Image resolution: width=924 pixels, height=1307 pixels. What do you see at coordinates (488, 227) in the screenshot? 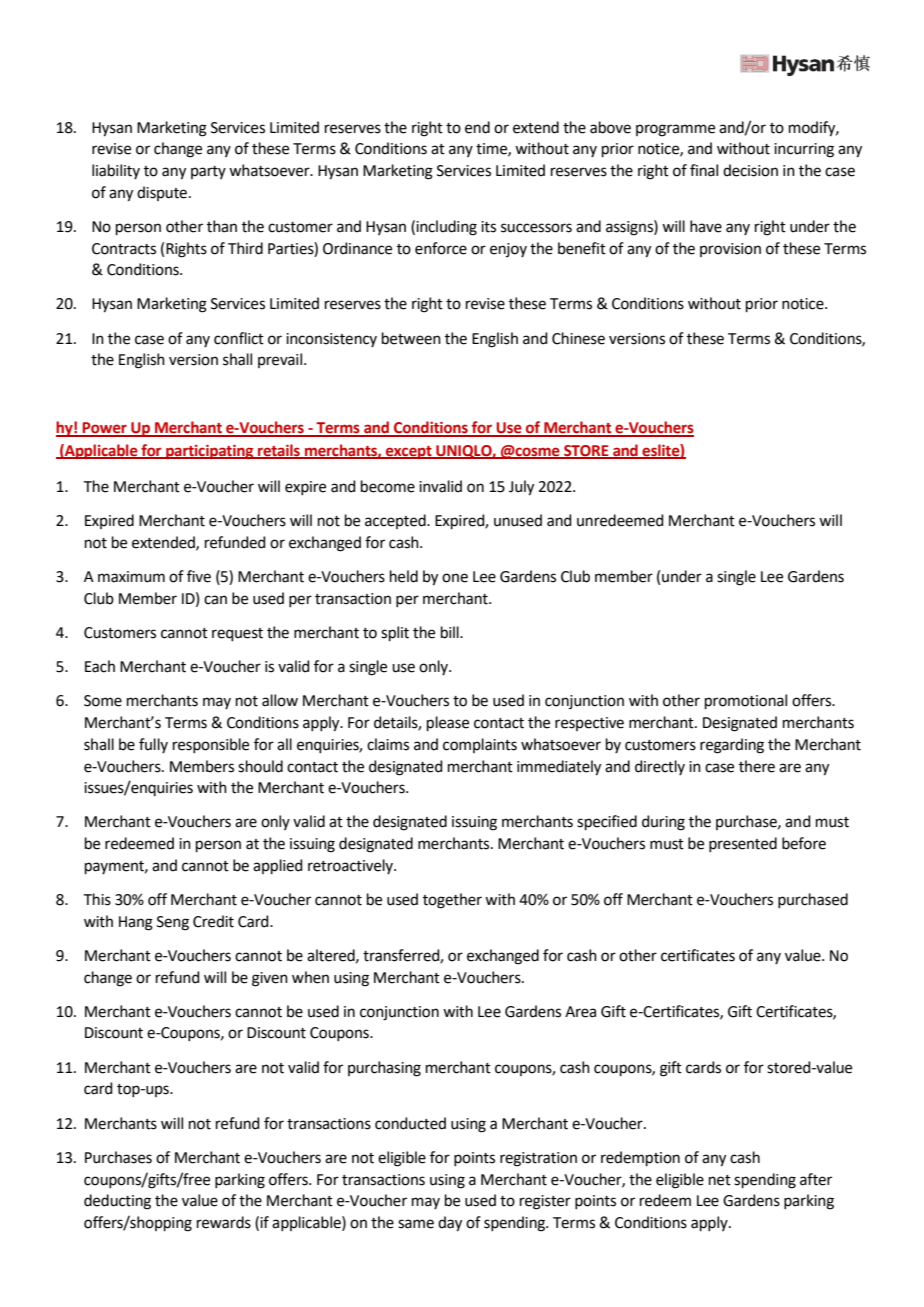
I see `its` at bounding box center [488, 227].
